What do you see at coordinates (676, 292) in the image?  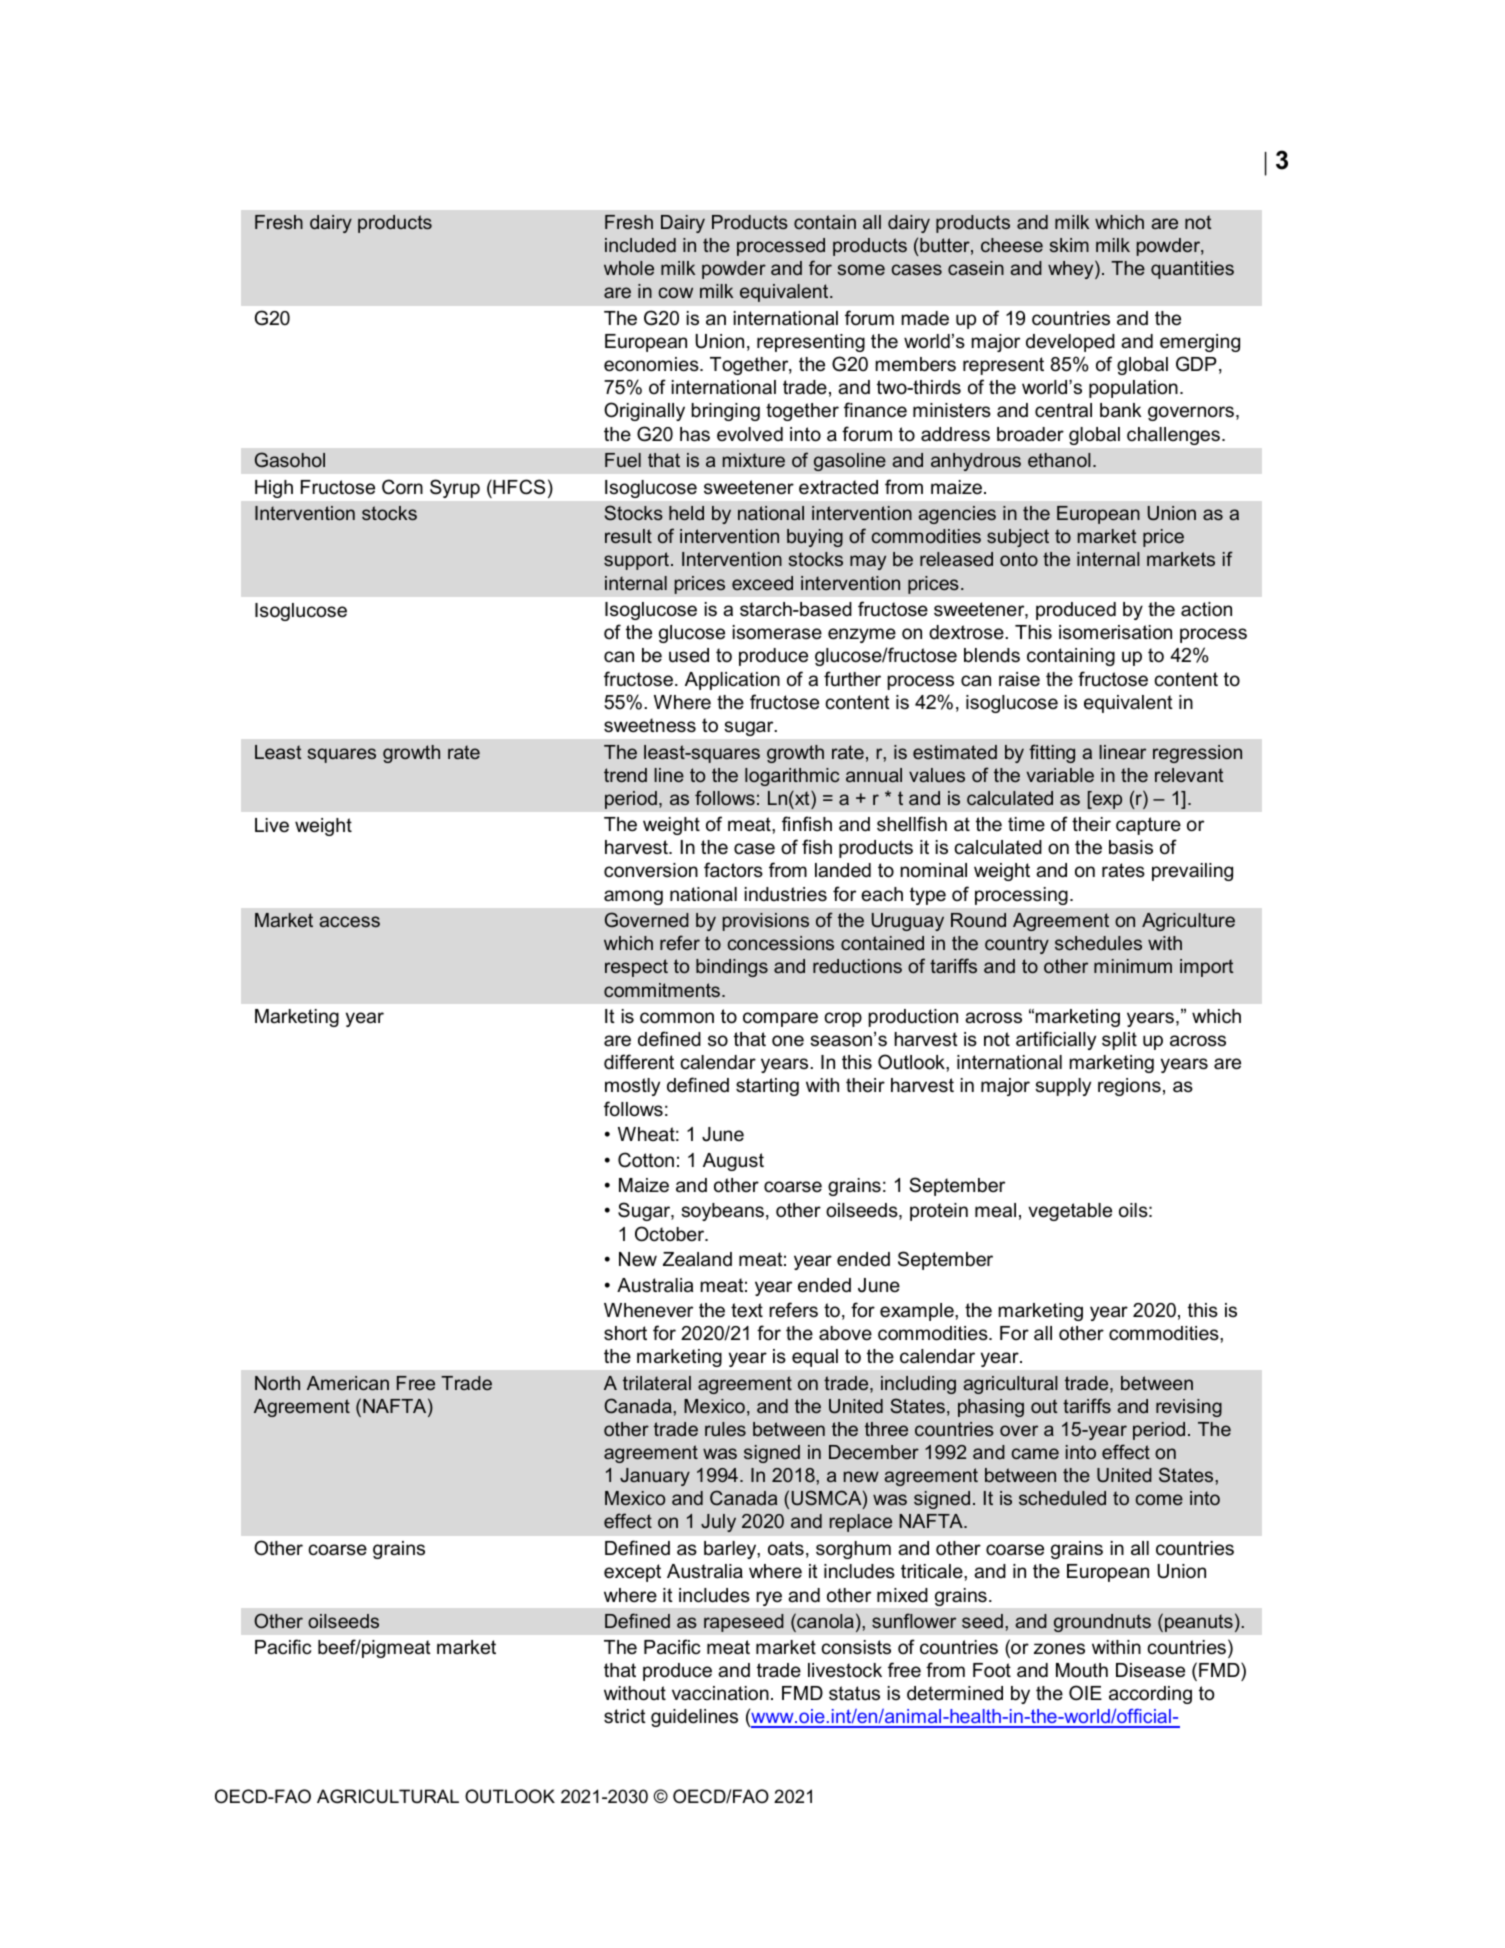 I see `cow` at bounding box center [676, 292].
